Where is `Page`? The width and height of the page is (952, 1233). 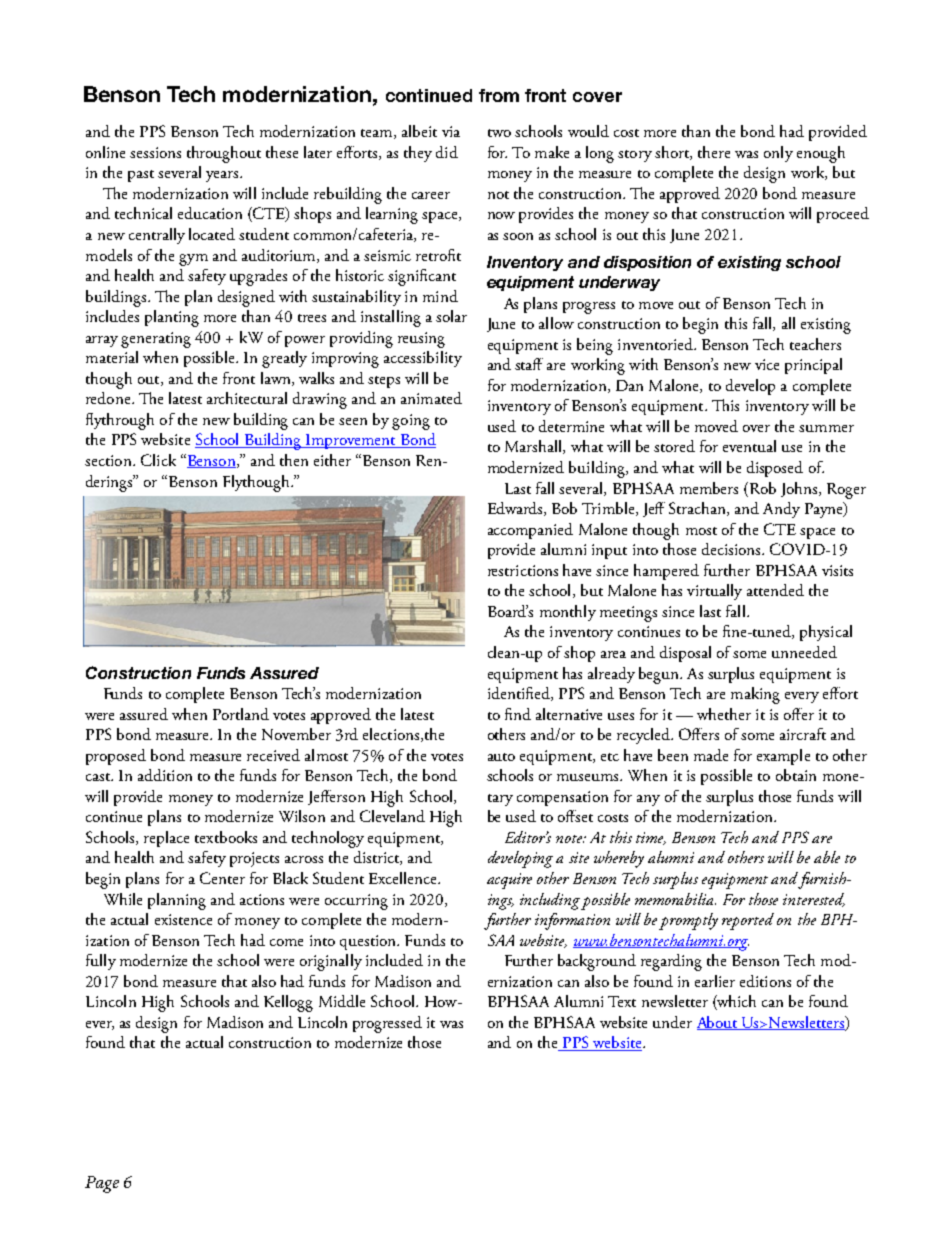 Page is located at coordinates (102, 1184).
